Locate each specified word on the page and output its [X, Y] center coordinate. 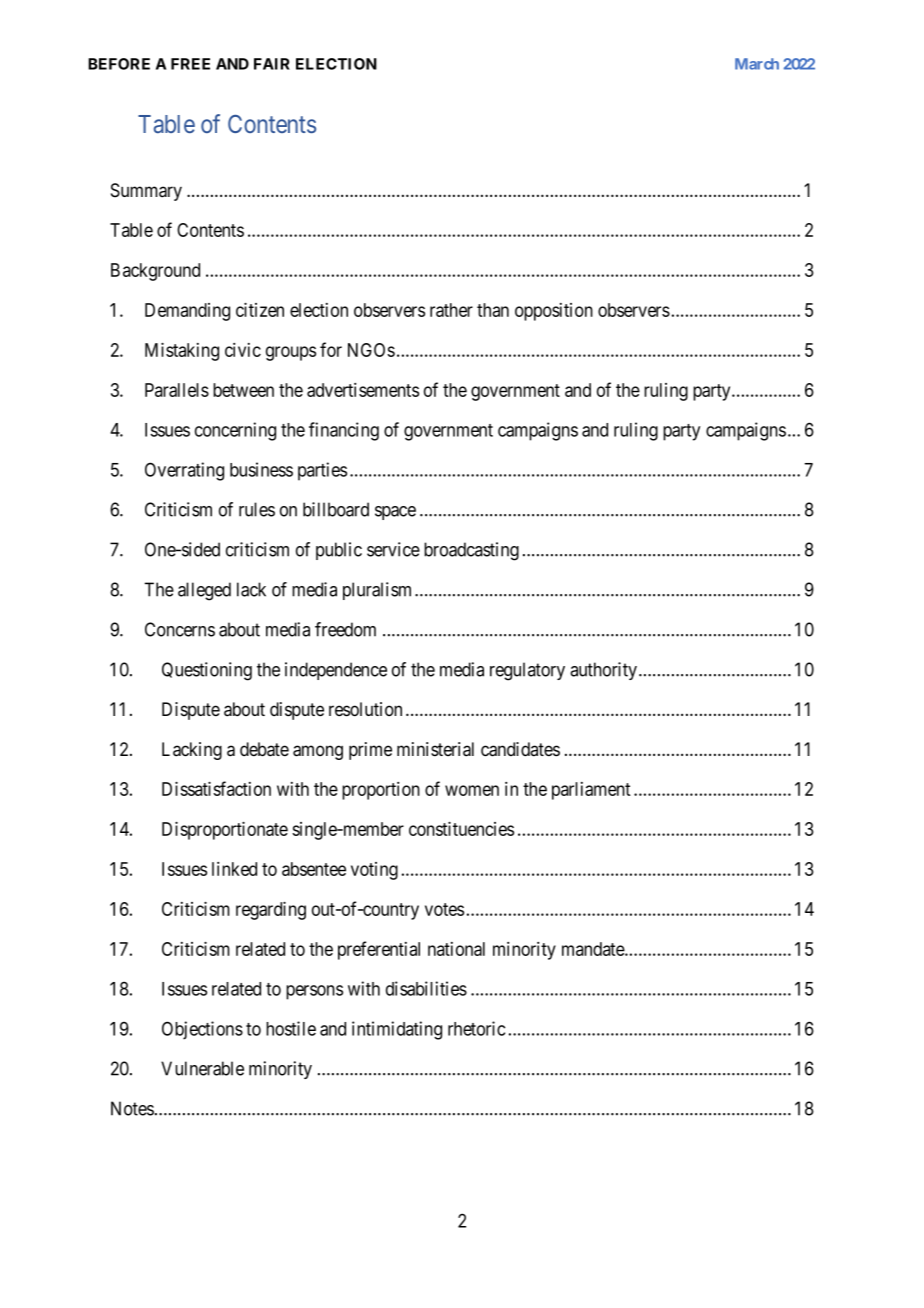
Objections [202, 1030]
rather [451, 310]
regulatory [527, 671]
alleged [204, 591]
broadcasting [471, 551]
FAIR [272, 64]
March [757, 64]
